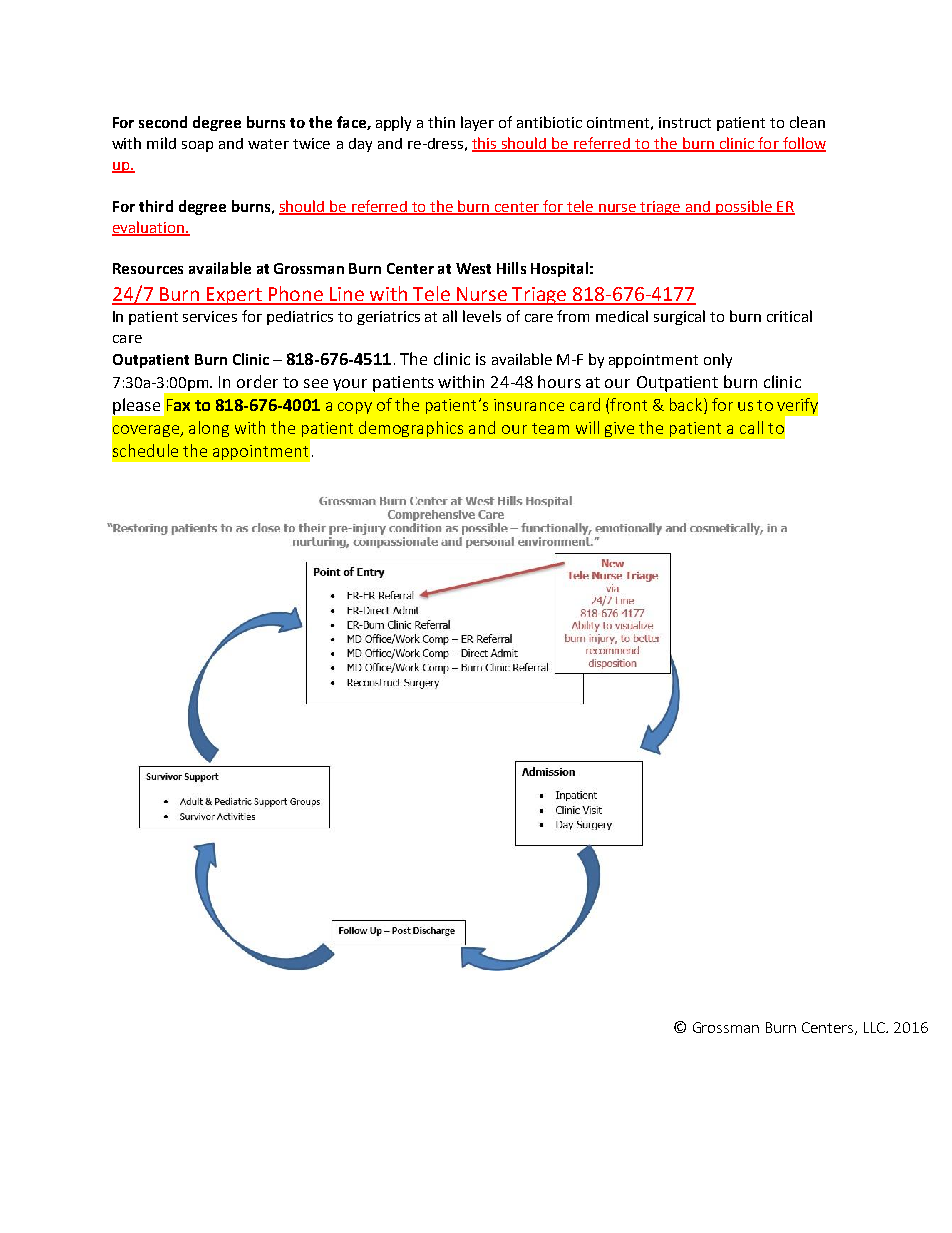  I want to click on this, so click(485, 144).
